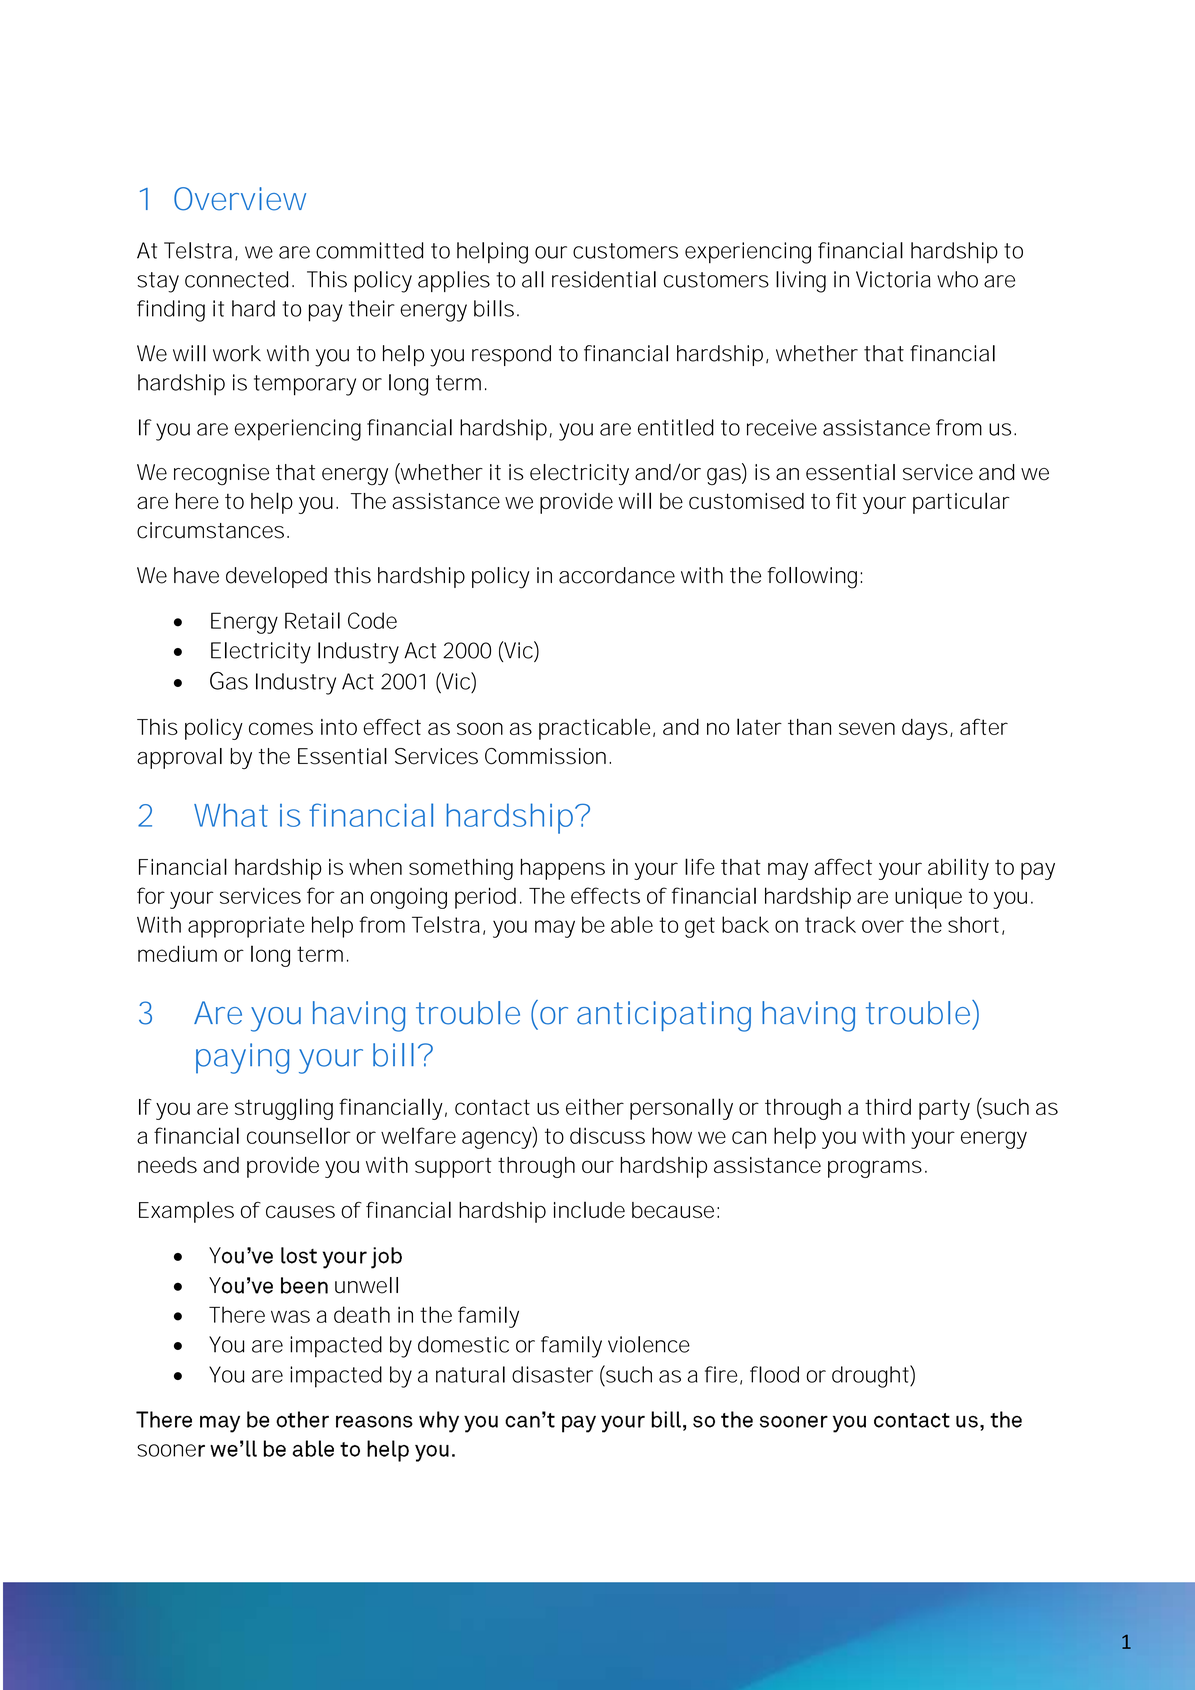 The width and height of the image is (1195, 1690). Describe the element at coordinates (617, 575) in the image. I see `accordance` at that location.
